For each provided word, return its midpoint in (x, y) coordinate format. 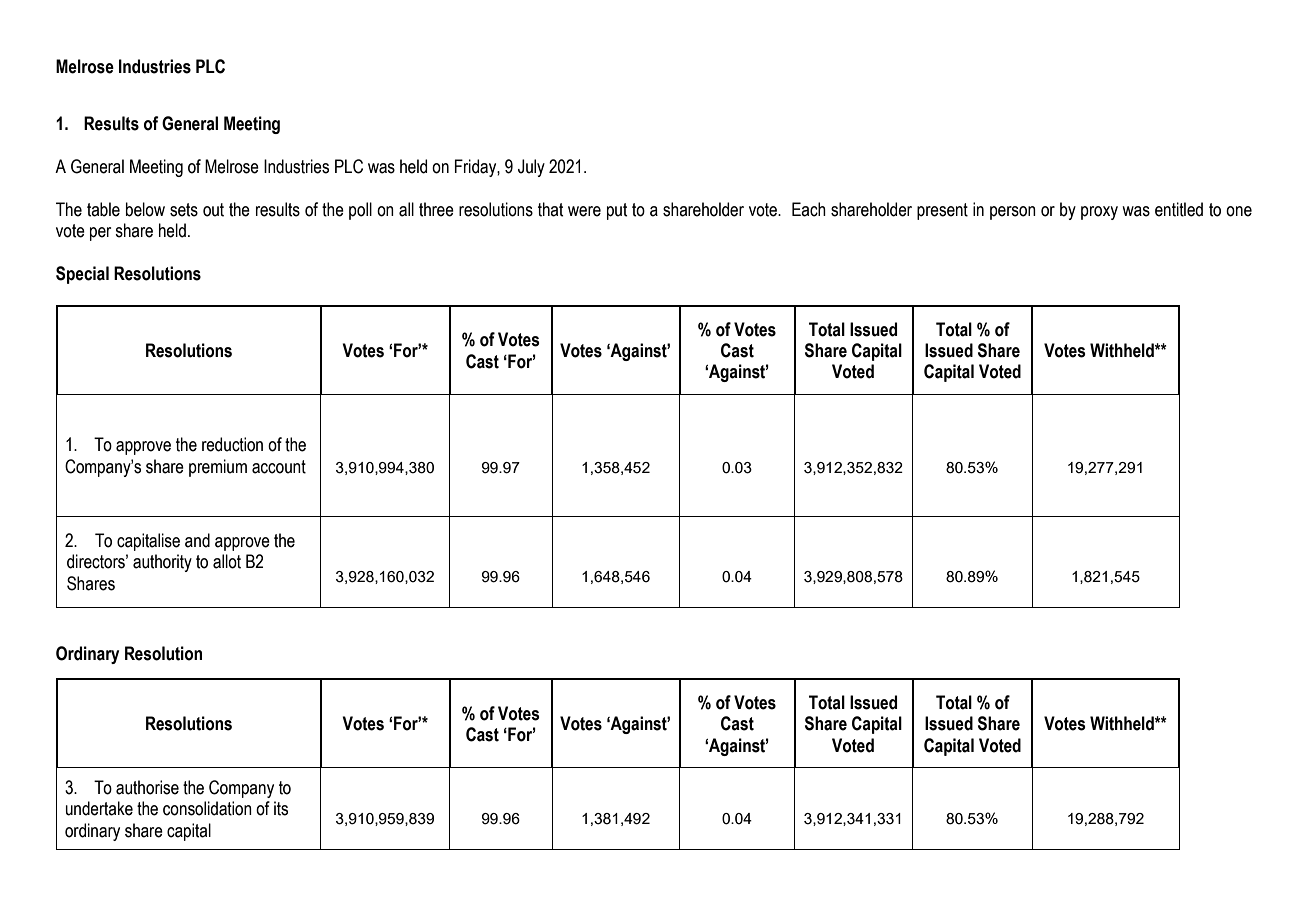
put (617, 211)
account (279, 467)
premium (218, 468)
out (213, 210)
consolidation (207, 808)
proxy (1099, 213)
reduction (232, 444)
